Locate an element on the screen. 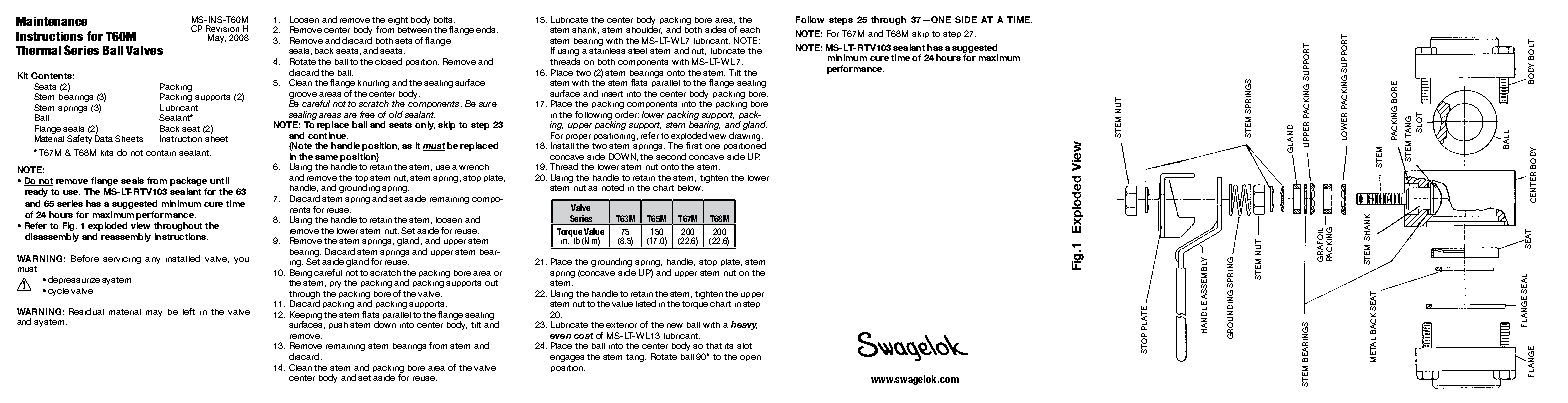  Maintenance is located at coordinates (51, 21).
